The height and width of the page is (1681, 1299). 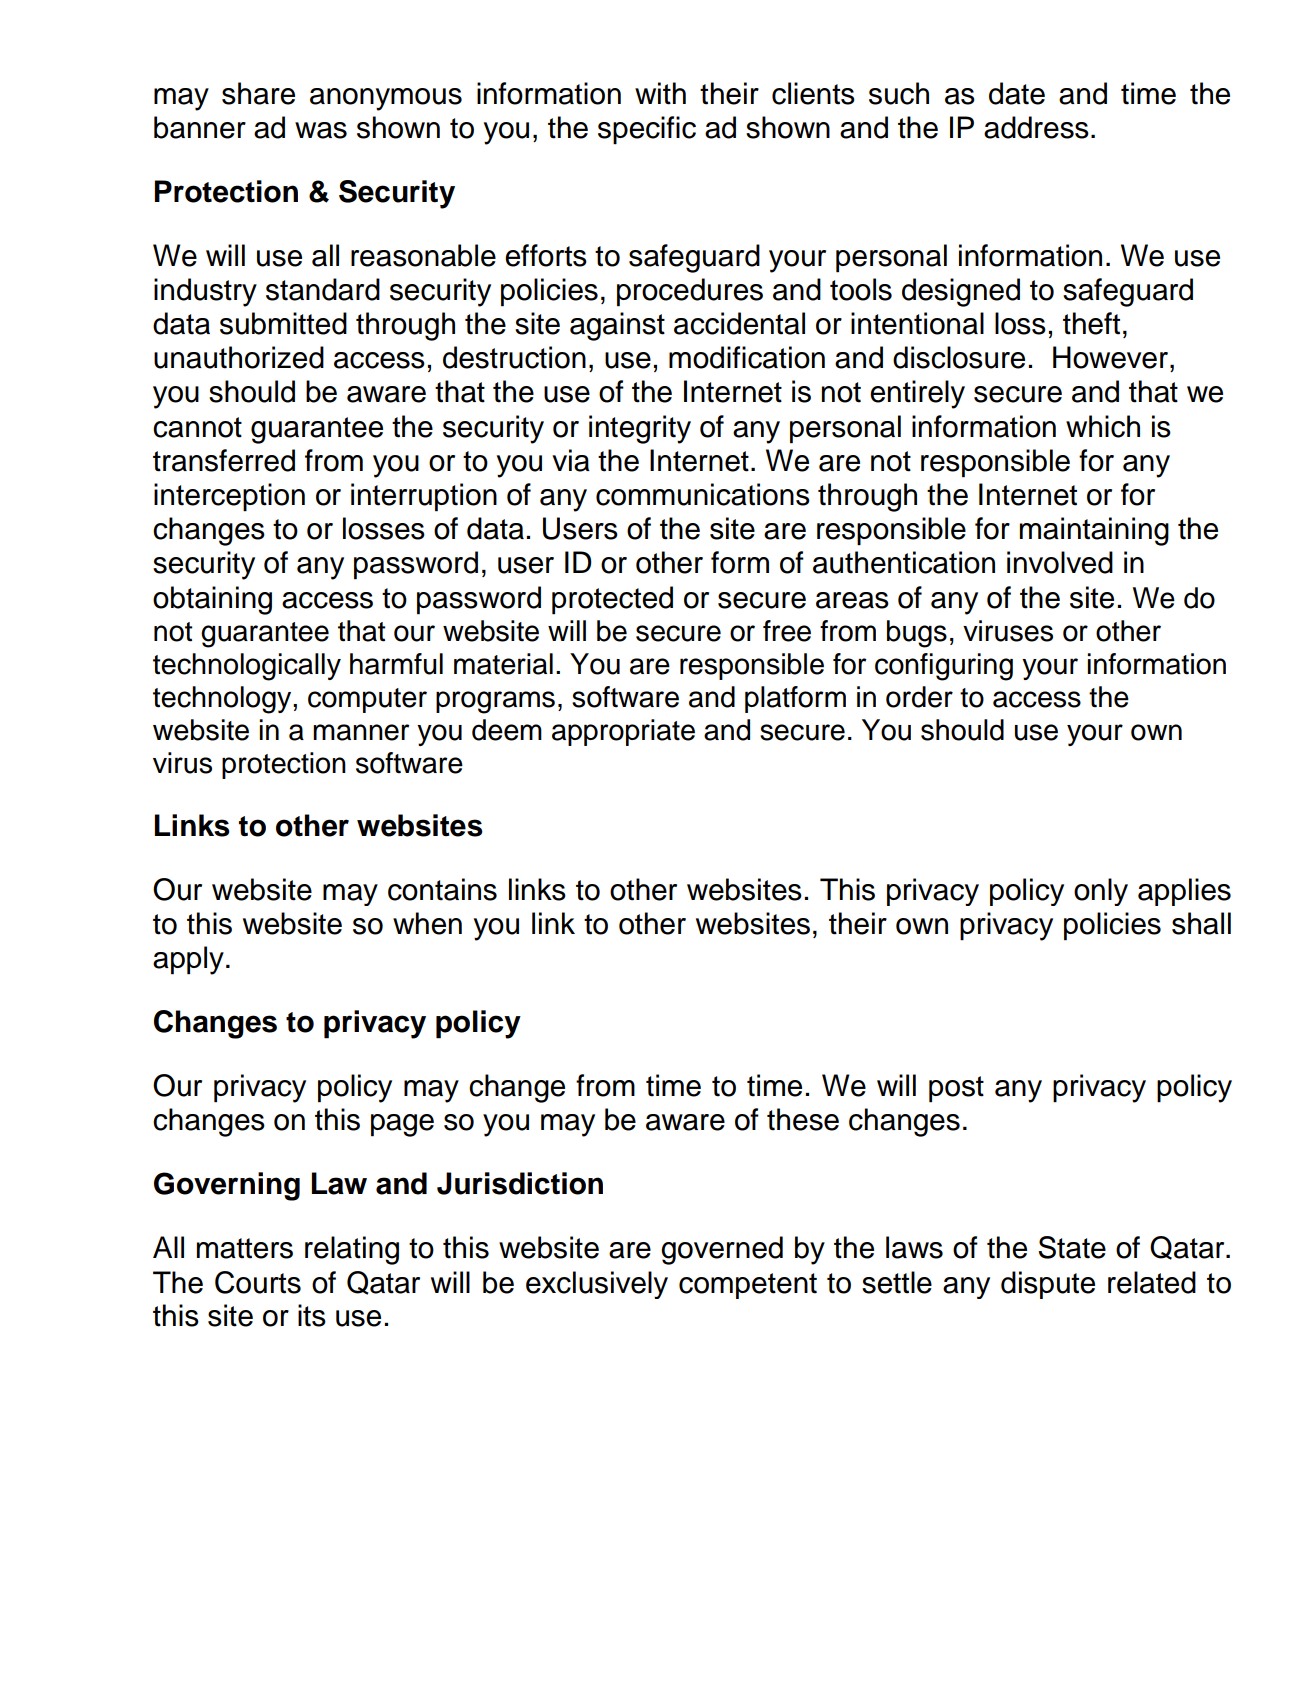 I want to click on Courts, so click(x=258, y=1282).
